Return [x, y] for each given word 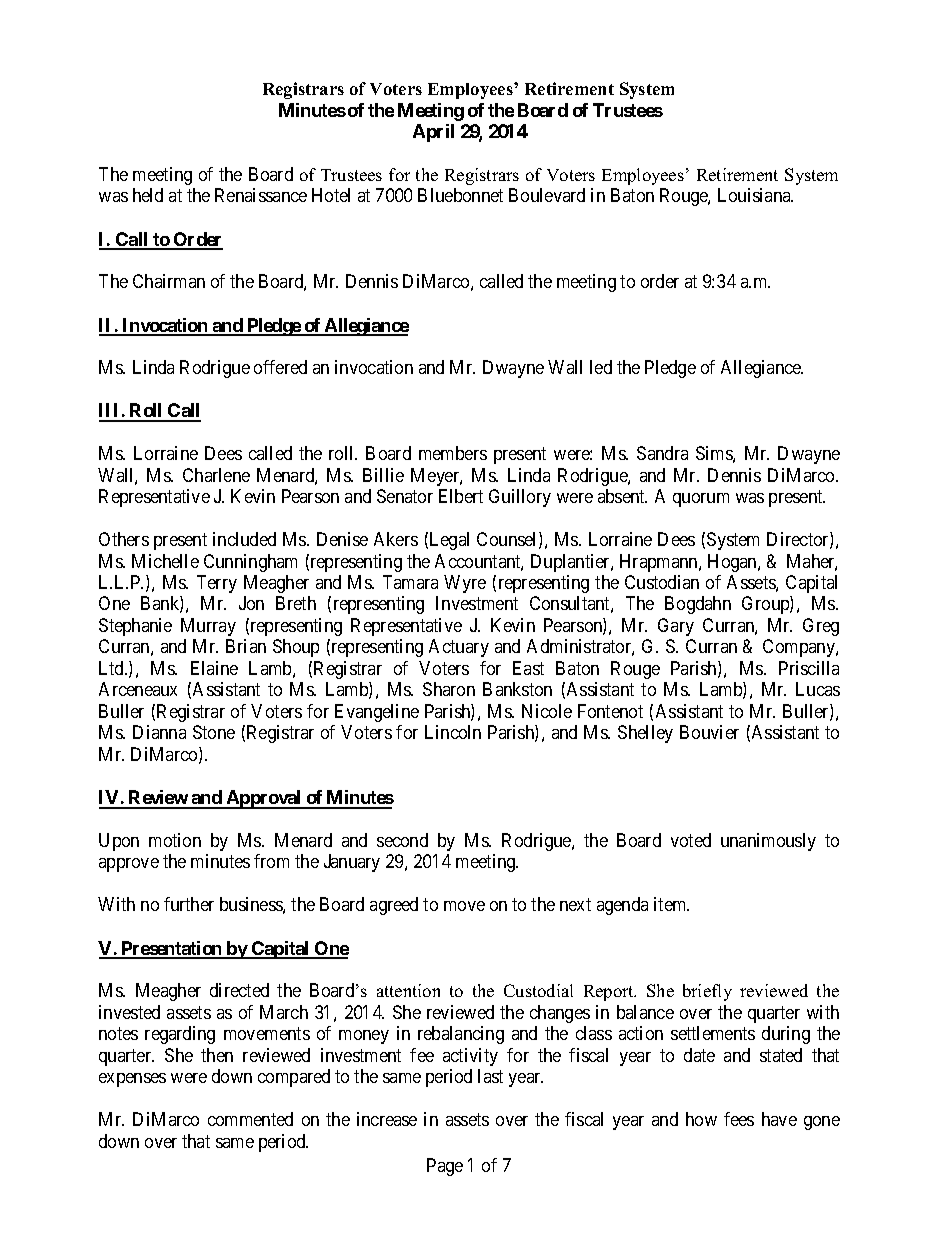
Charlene [216, 475]
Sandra [662, 453]
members [453, 453]
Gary [676, 627]
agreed [394, 906]
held [148, 195]
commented [250, 1119]
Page [445, 1167]
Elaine [214, 668]
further [189, 904]
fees [739, 1119]
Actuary [459, 648]
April [433, 133]
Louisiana [755, 195]
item [671, 904]
